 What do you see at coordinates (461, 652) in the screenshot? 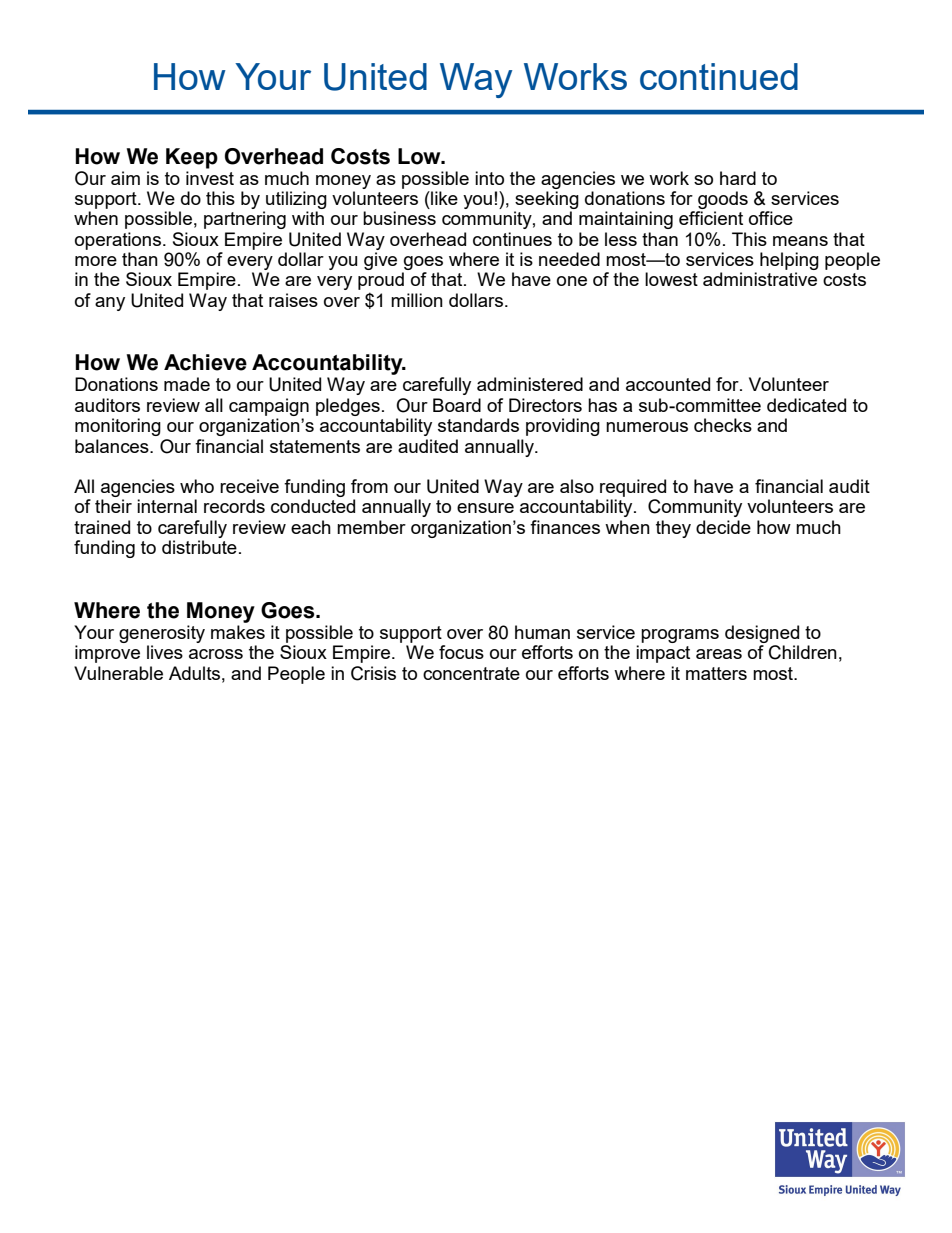
I see `focus` at bounding box center [461, 652].
